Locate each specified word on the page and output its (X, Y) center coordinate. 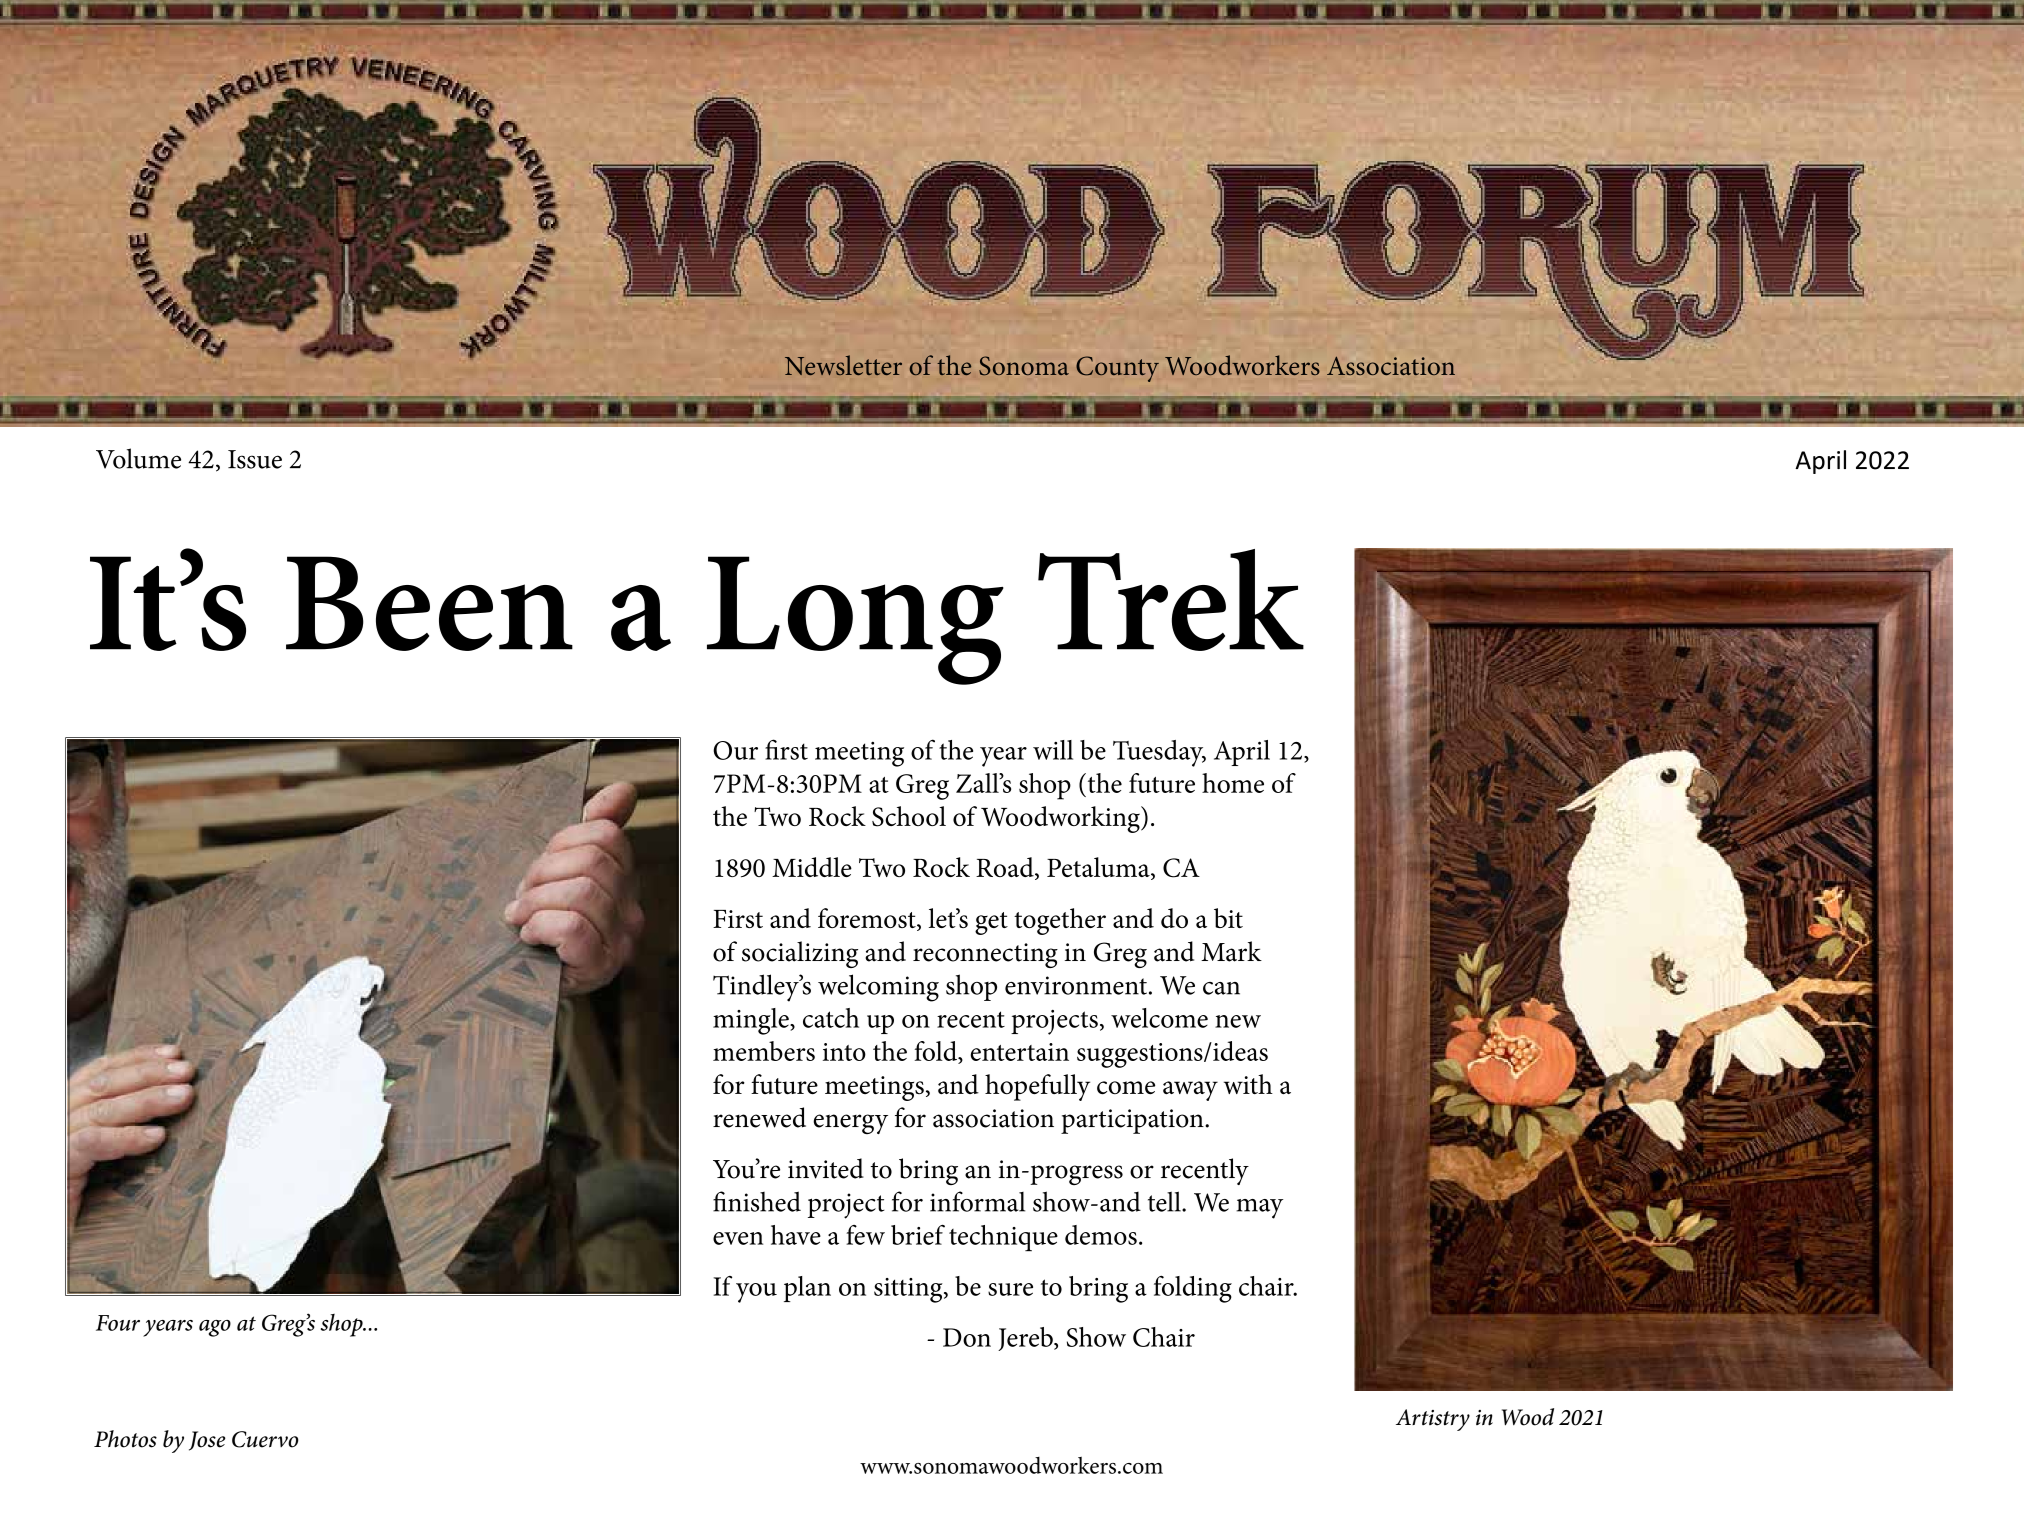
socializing (800, 954)
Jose (207, 1441)
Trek (1171, 600)
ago (215, 1328)
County (1117, 369)
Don (967, 1337)
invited (826, 1168)
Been (429, 603)
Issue (255, 459)
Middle (812, 867)
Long (855, 620)
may (1259, 1209)
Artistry (1433, 1420)
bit (1228, 918)
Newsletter (843, 365)
